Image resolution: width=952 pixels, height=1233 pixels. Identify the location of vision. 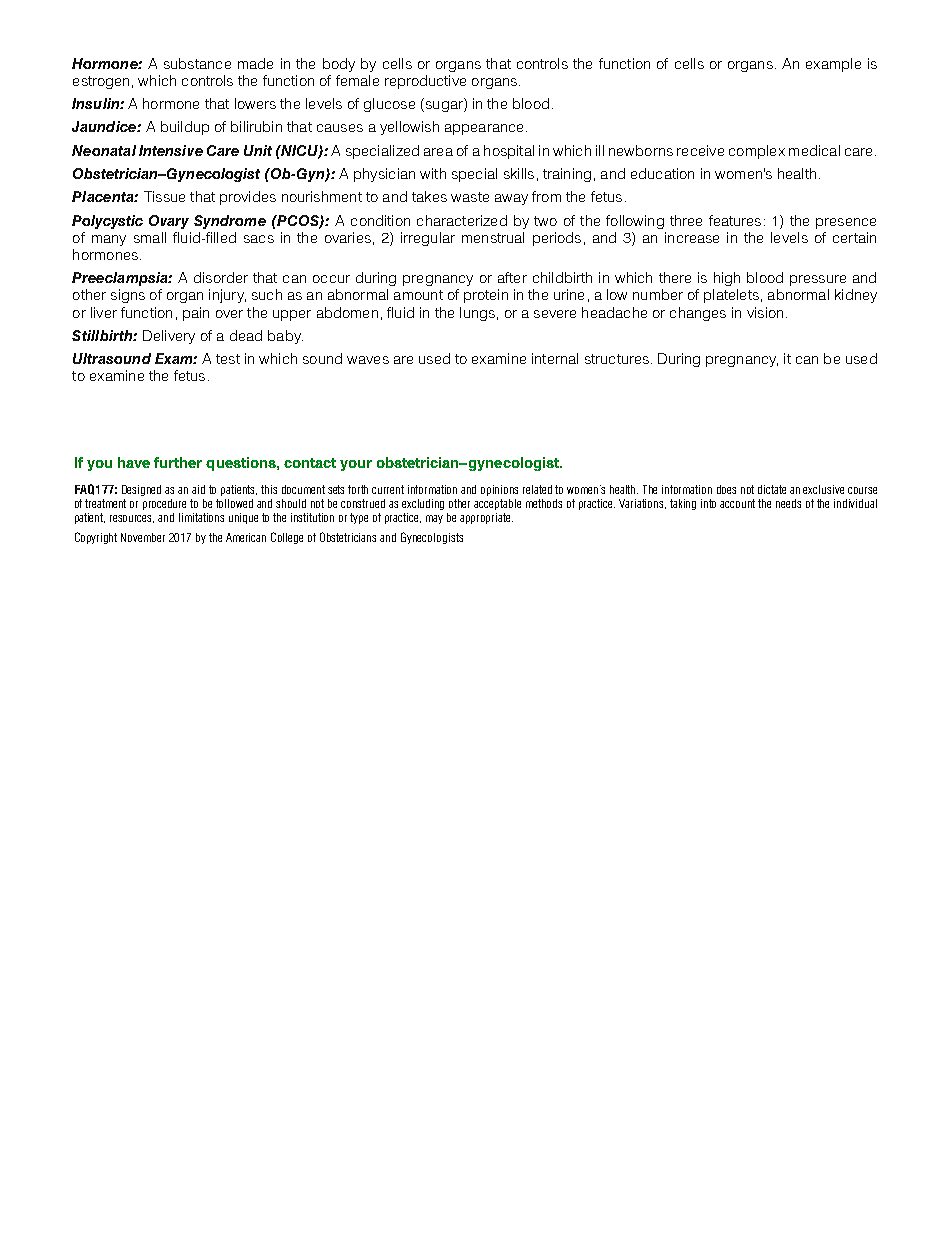
(765, 312).
